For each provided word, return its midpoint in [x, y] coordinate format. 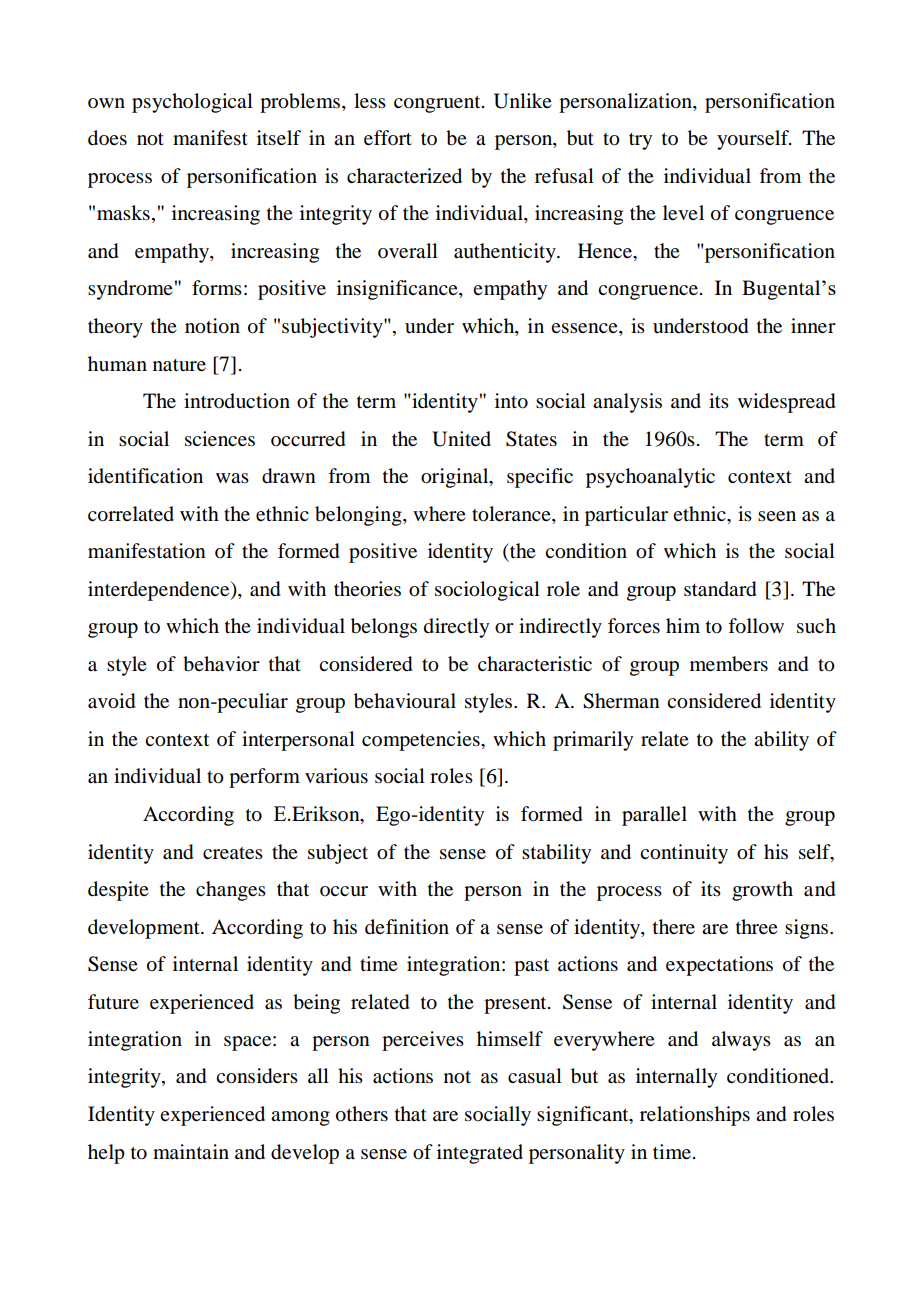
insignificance [398, 290]
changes [231, 891]
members [729, 664]
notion [212, 326]
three [757, 927]
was [232, 478]
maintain [191, 1152]
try [640, 141]
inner [813, 326]
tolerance [512, 514]
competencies [422, 741]
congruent [438, 104]
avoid [111, 701]
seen [777, 516]
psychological [192, 103]
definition [407, 927]
